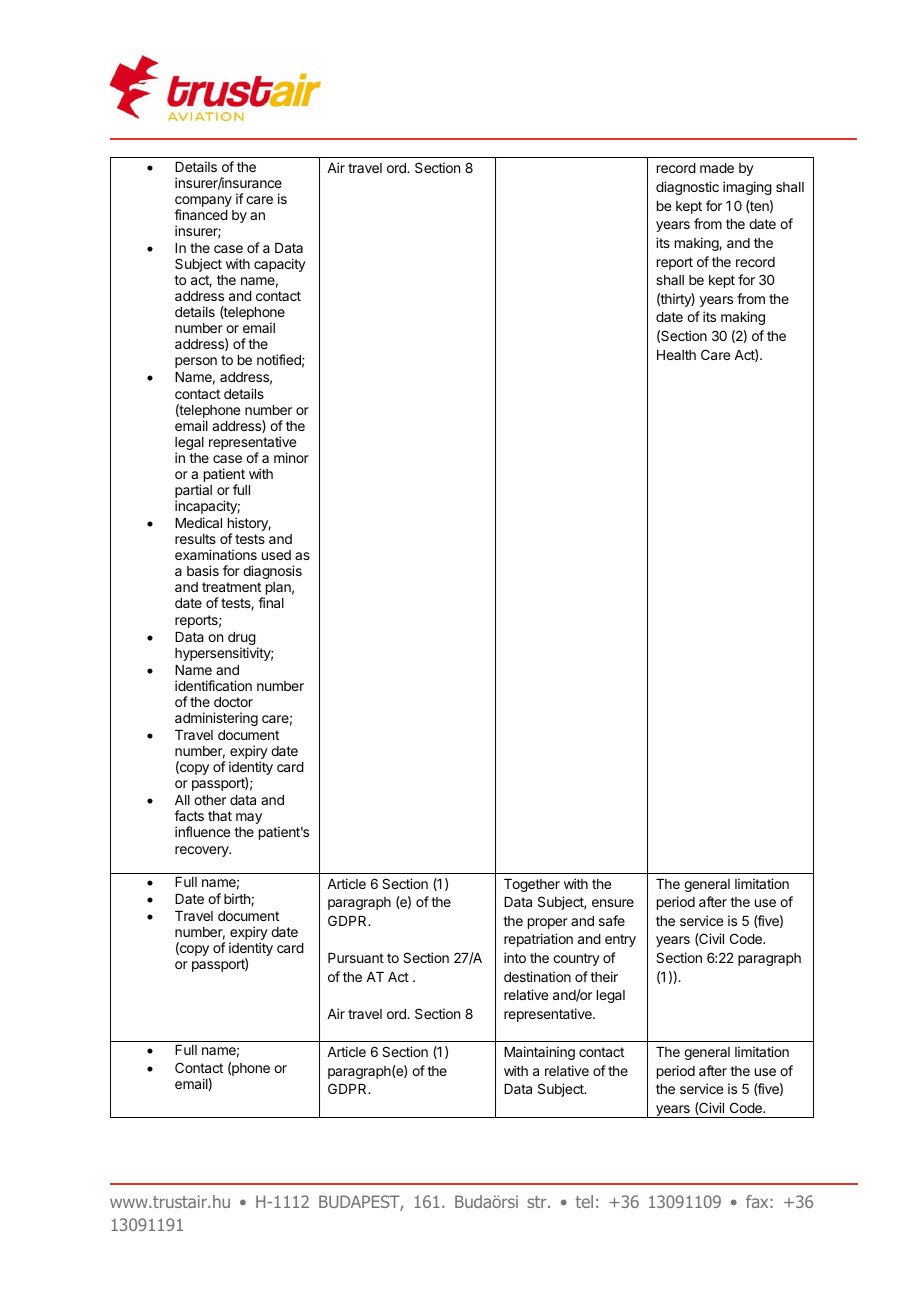 The width and height of the document is (924, 1308). What do you see at coordinates (356, 958) in the document?
I see `Pursuant` at bounding box center [356, 958].
